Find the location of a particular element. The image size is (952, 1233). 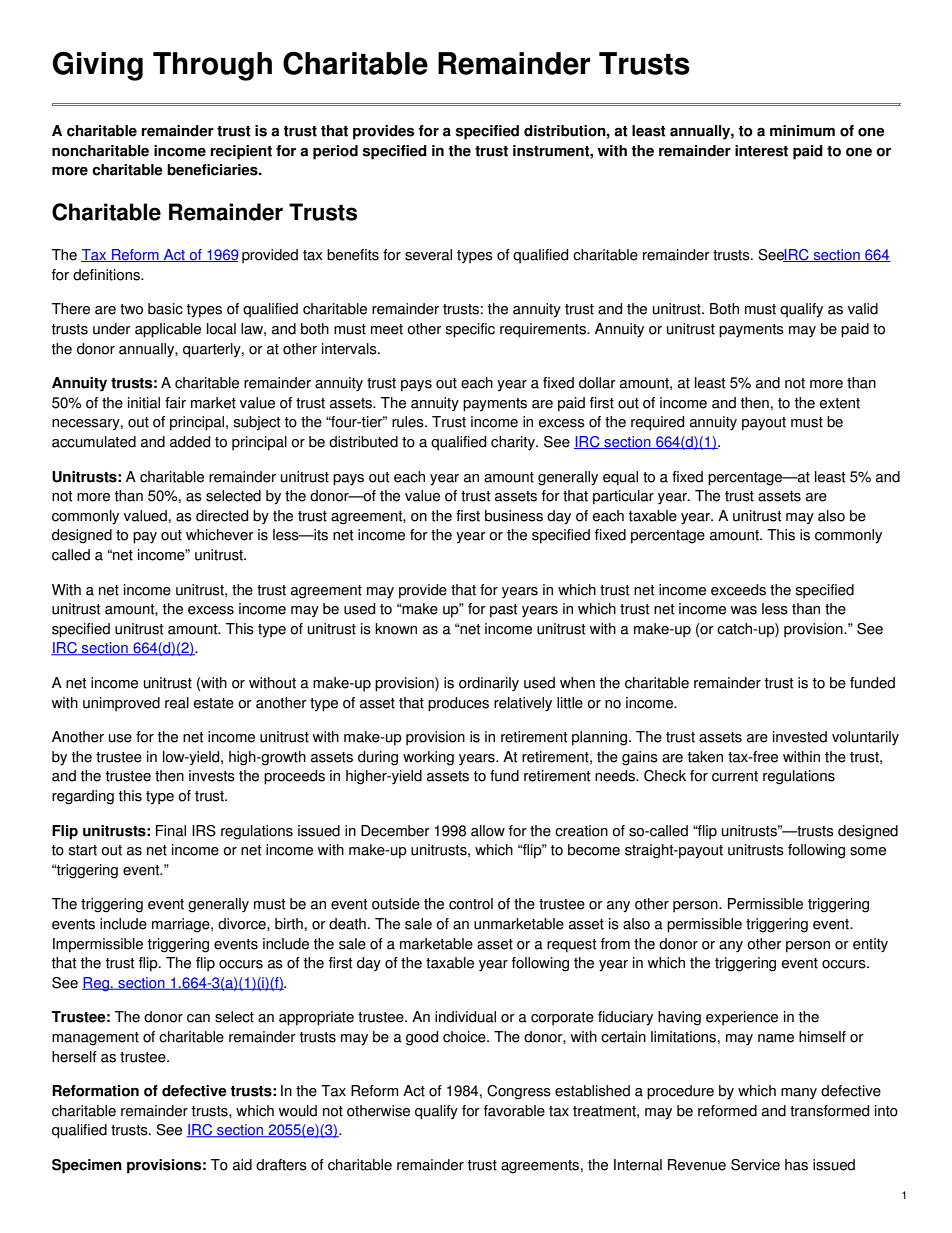

minimum is located at coordinates (802, 131).
